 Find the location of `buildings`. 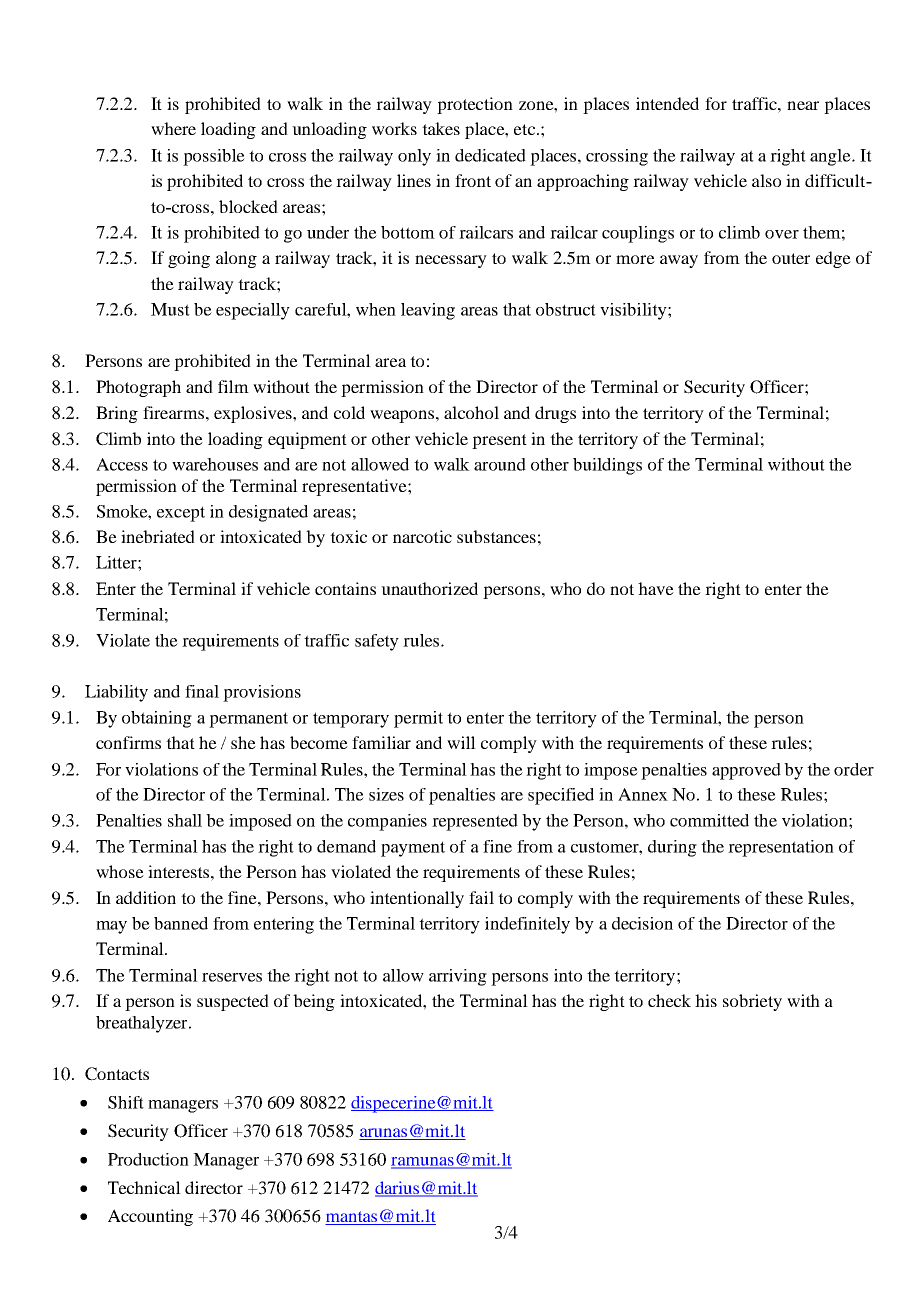

buildings is located at coordinates (607, 466).
